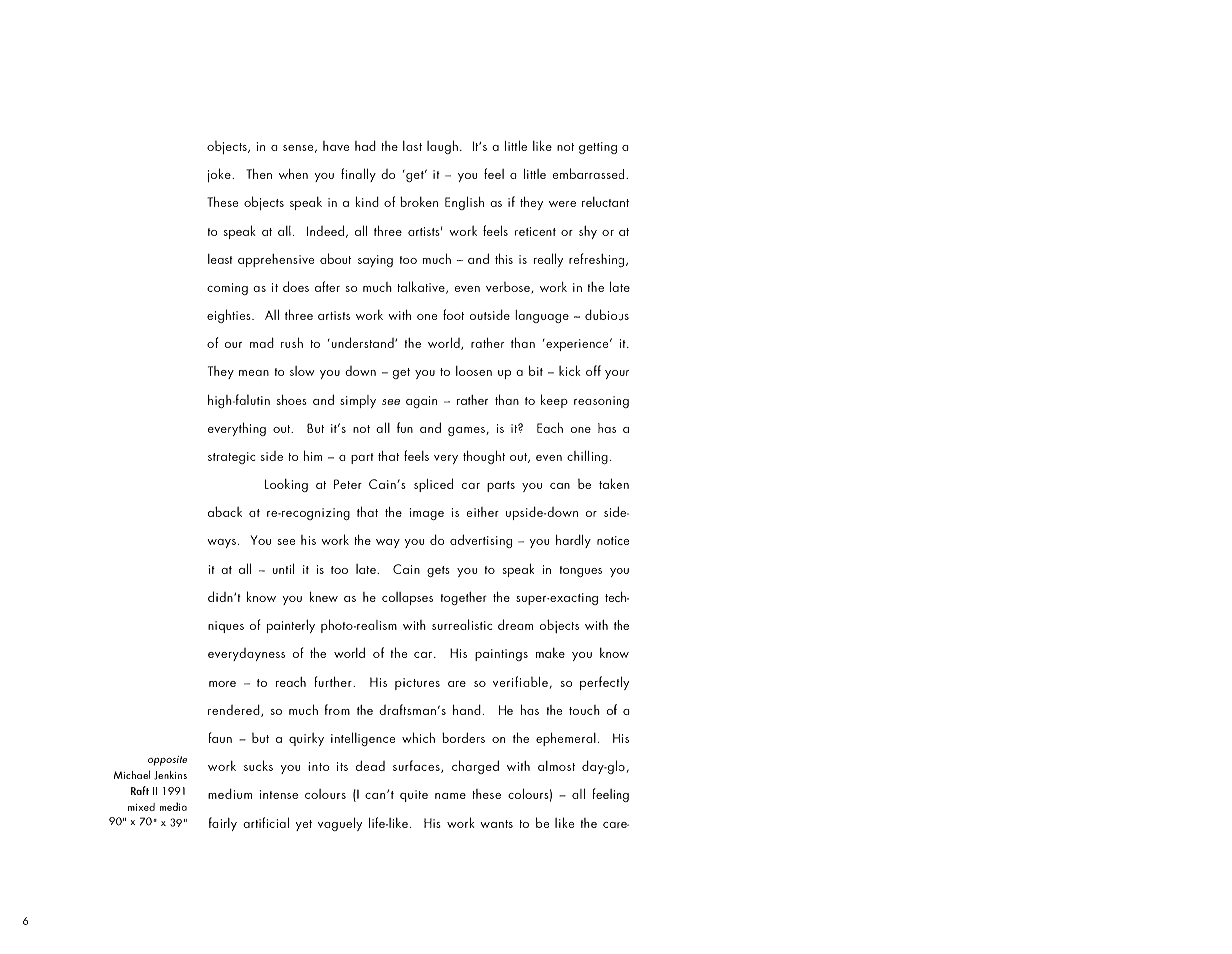  I want to click on media, so click(173, 806).
